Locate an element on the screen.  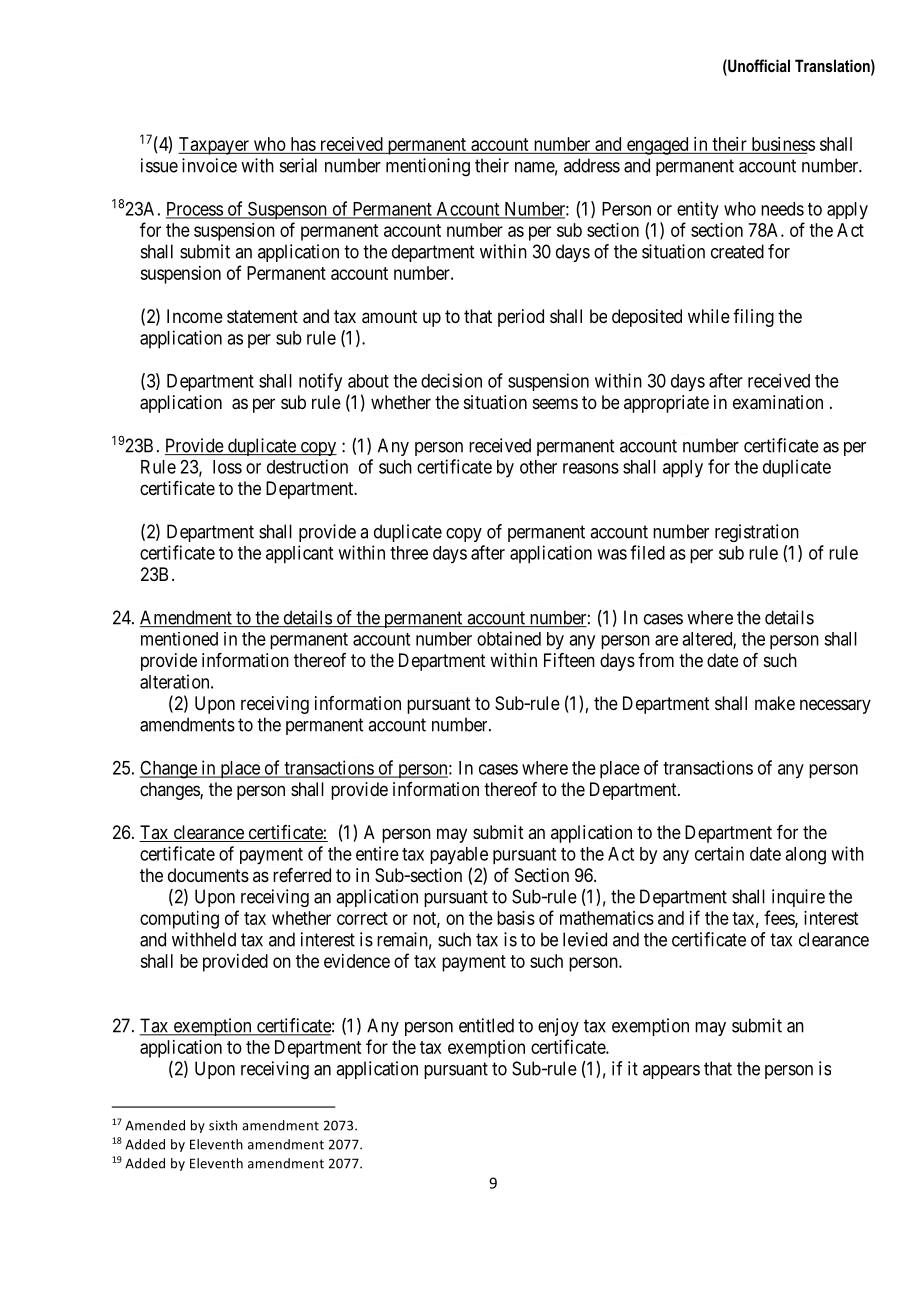
obtained is located at coordinates (509, 638).
